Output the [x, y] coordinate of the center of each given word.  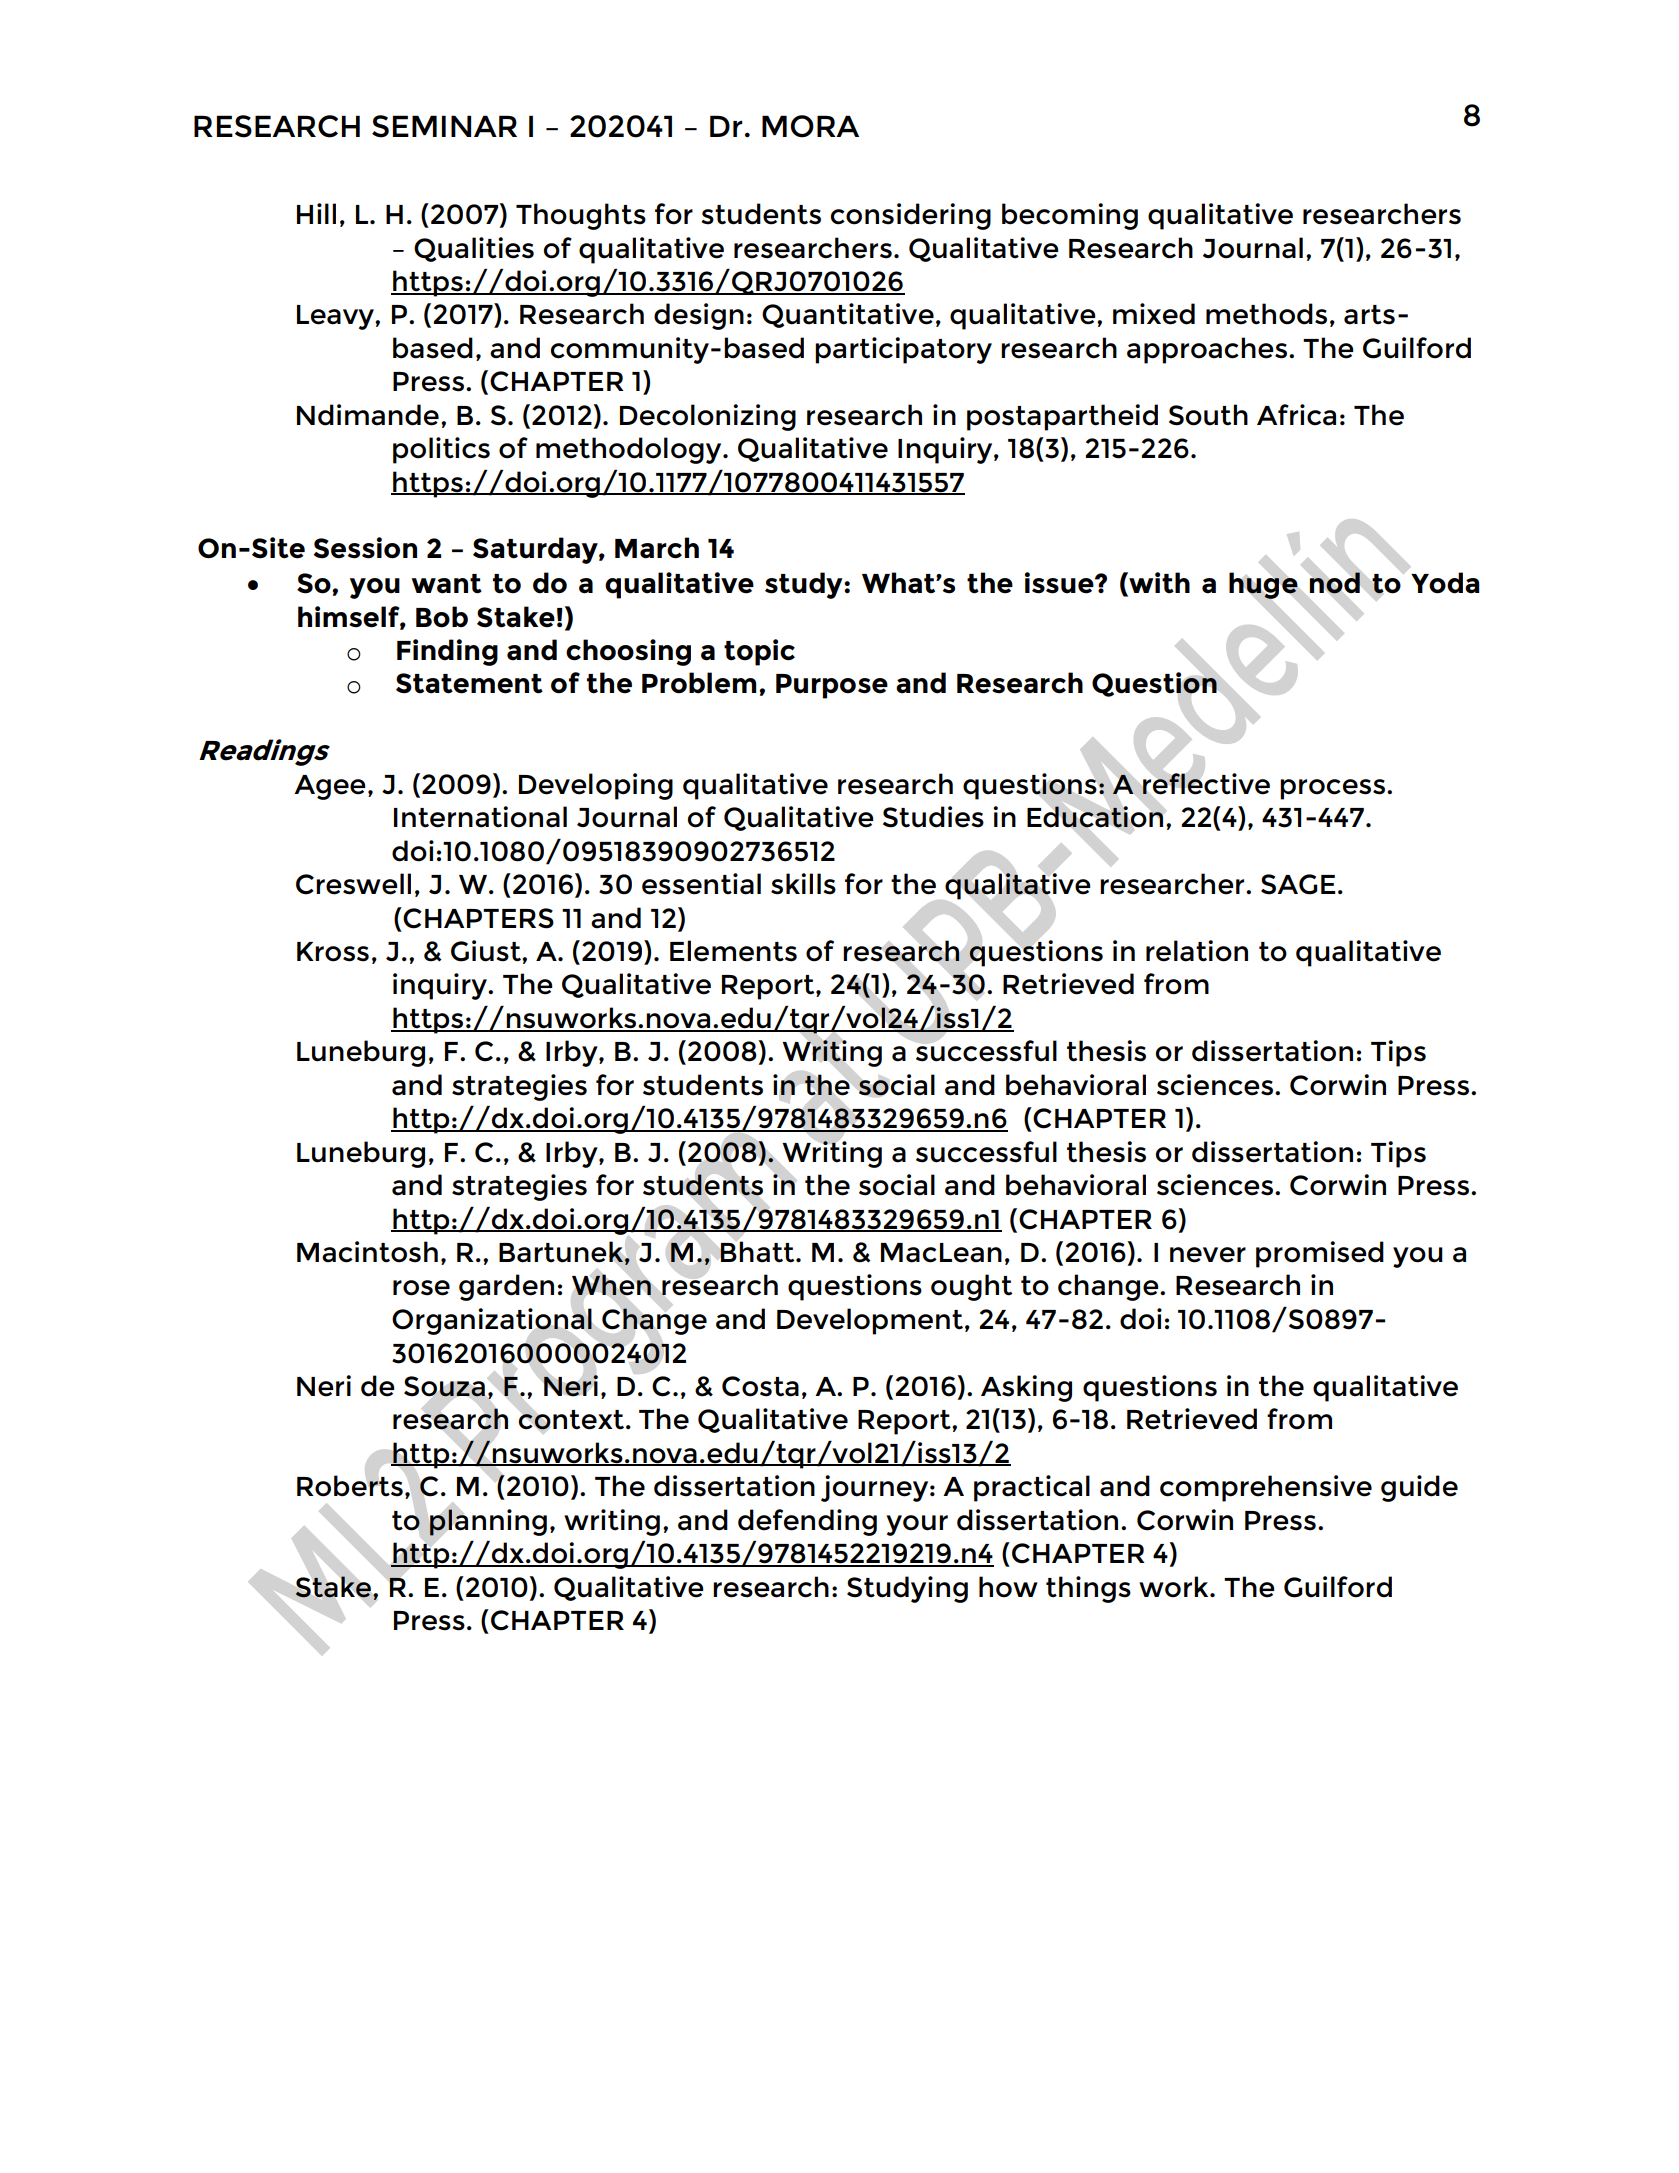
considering [911, 216]
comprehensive [1266, 1488]
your [917, 1525]
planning [488, 1522]
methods [1266, 314]
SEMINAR [444, 126]
